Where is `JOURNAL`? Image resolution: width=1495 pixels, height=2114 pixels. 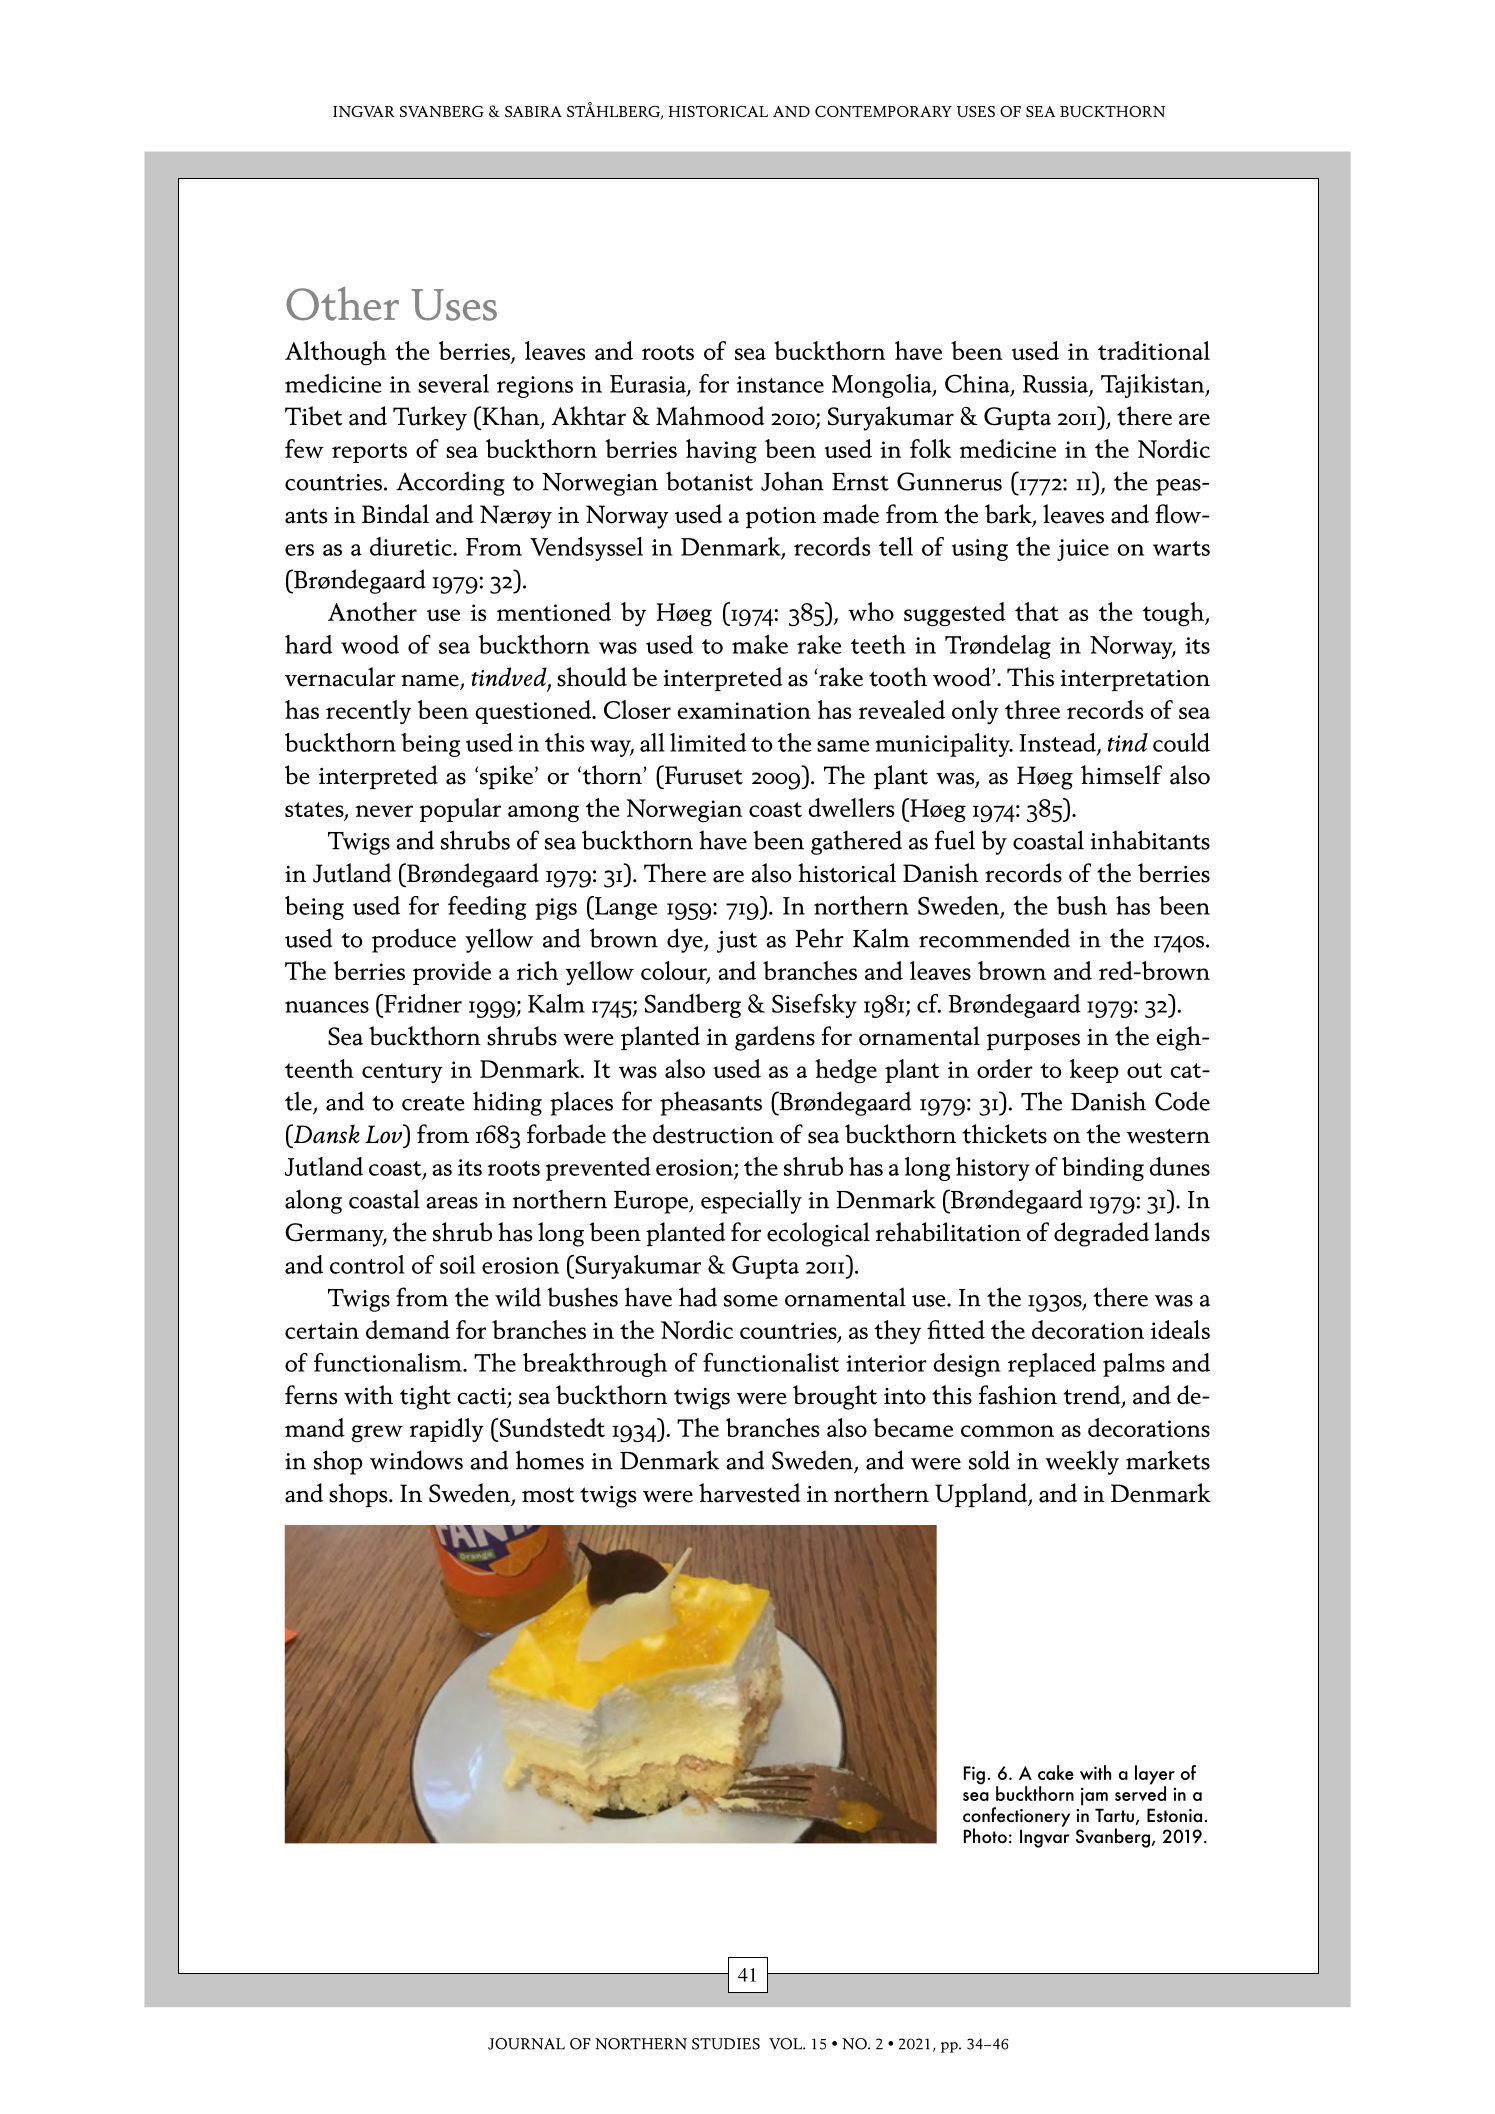 JOURNAL is located at coordinates (526, 2044).
